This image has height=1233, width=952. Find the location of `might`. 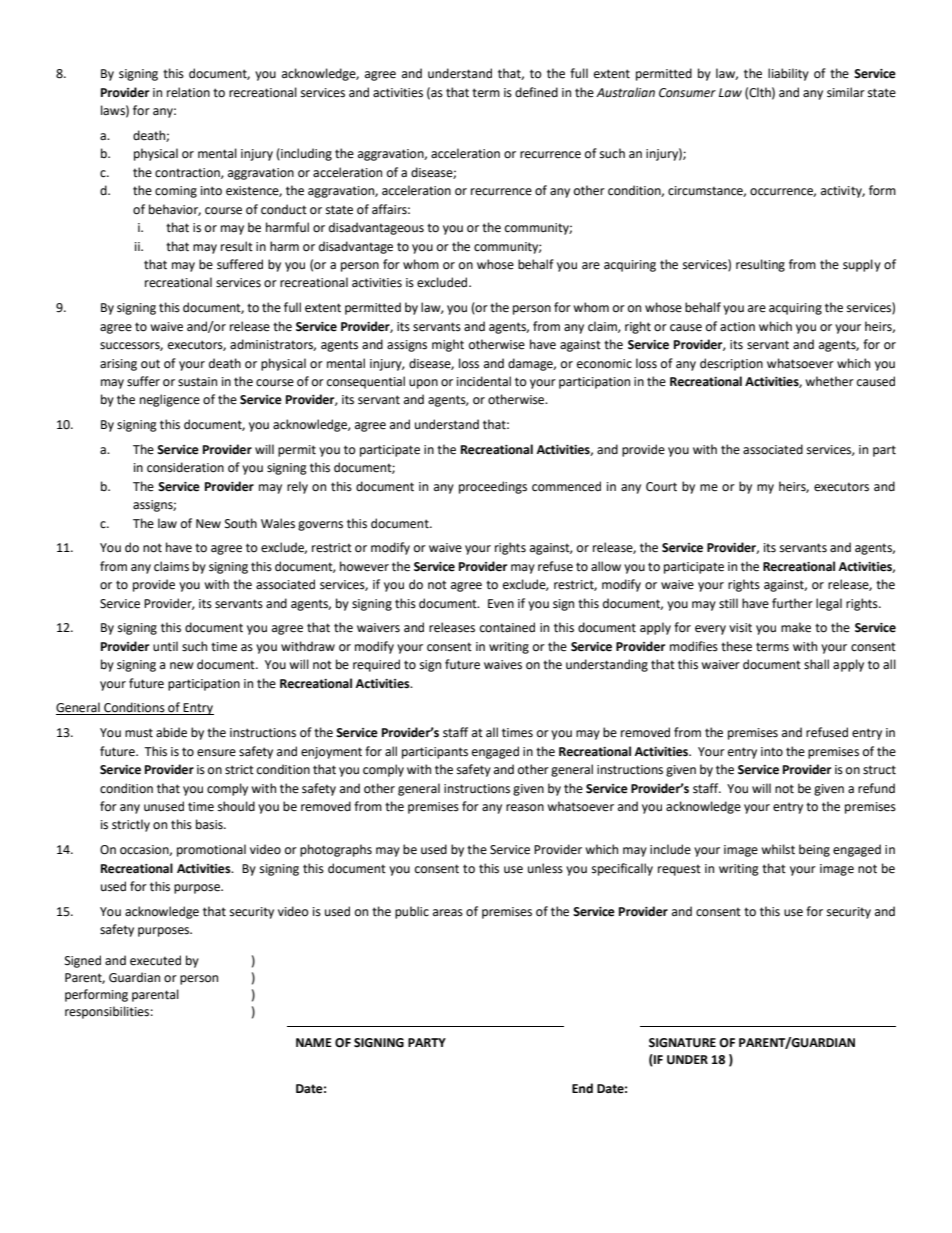

might is located at coordinates (448, 345).
